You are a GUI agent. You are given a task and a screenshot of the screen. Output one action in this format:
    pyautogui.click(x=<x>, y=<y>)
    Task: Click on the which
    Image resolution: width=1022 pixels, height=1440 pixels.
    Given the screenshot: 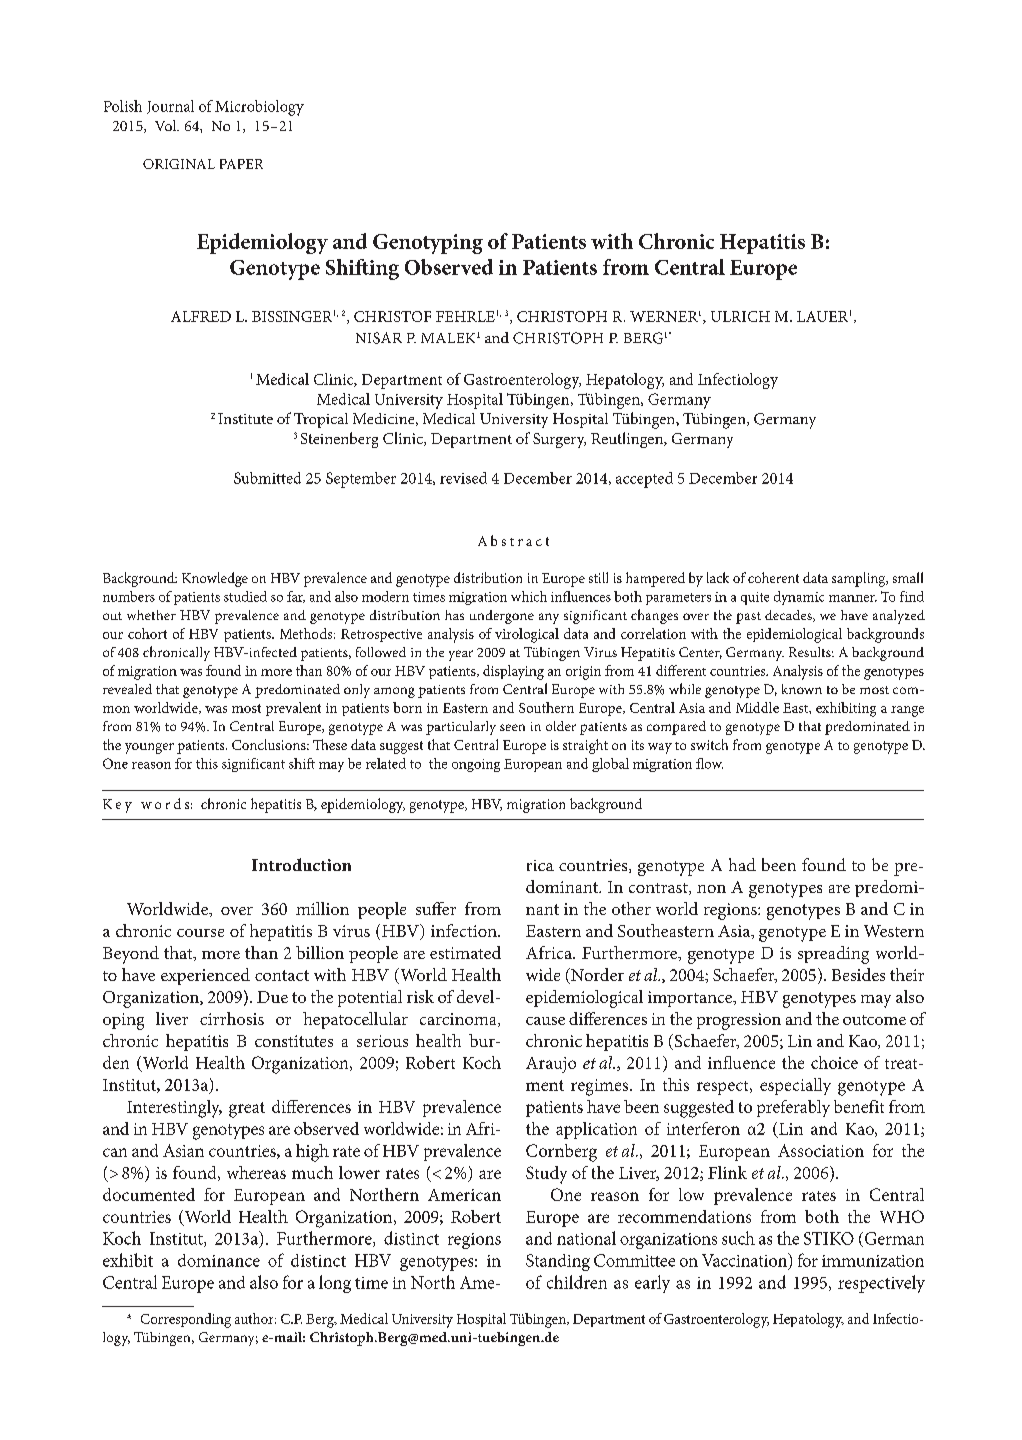 What is the action you would take?
    pyautogui.click(x=529, y=596)
